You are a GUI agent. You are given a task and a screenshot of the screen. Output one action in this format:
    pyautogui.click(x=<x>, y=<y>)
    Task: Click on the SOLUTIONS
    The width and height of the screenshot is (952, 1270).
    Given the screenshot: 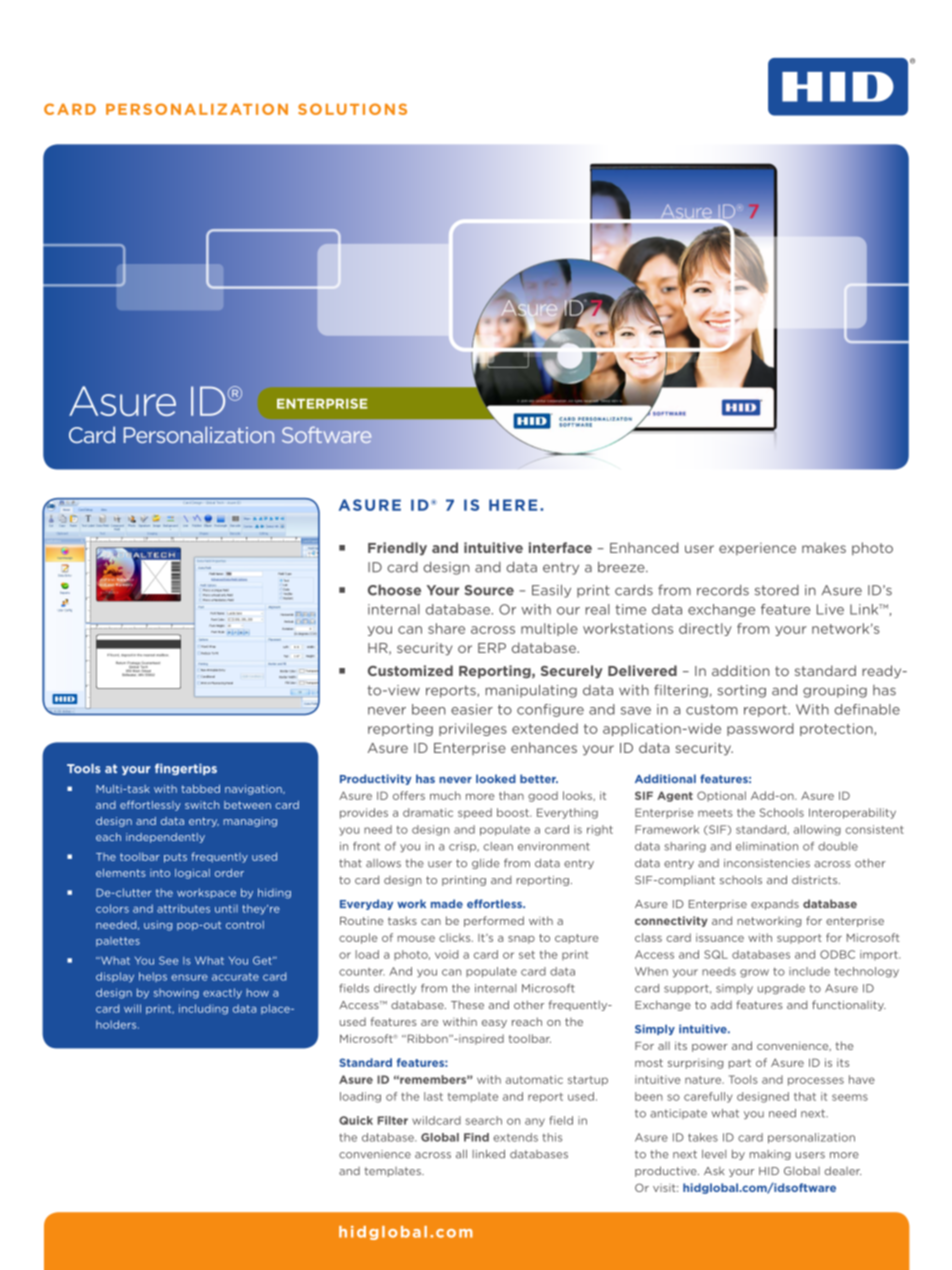 What is the action you would take?
    pyautogui.click(x=352, y=109)
